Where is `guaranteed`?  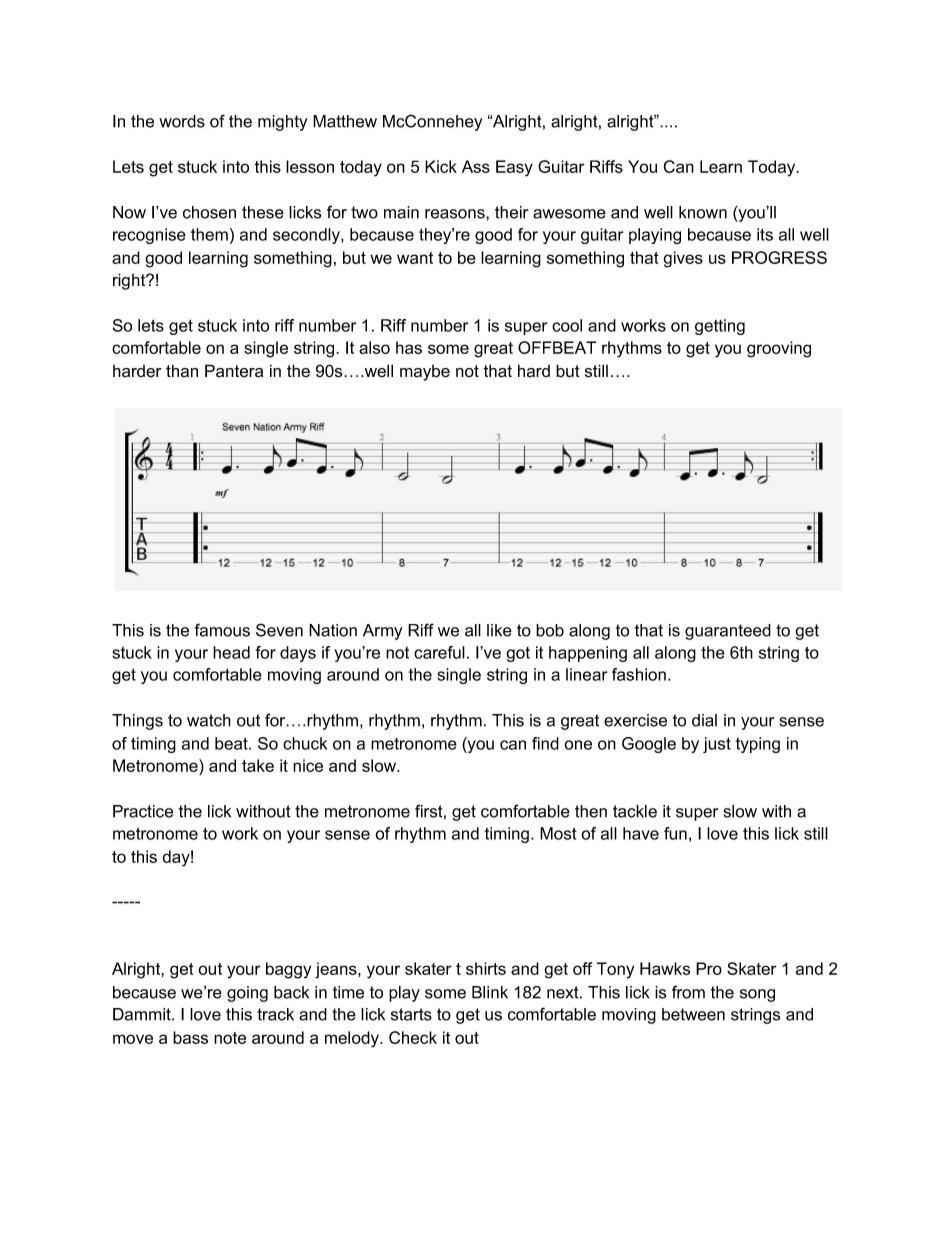 guaranteed is located at coordinates (728, 632).
